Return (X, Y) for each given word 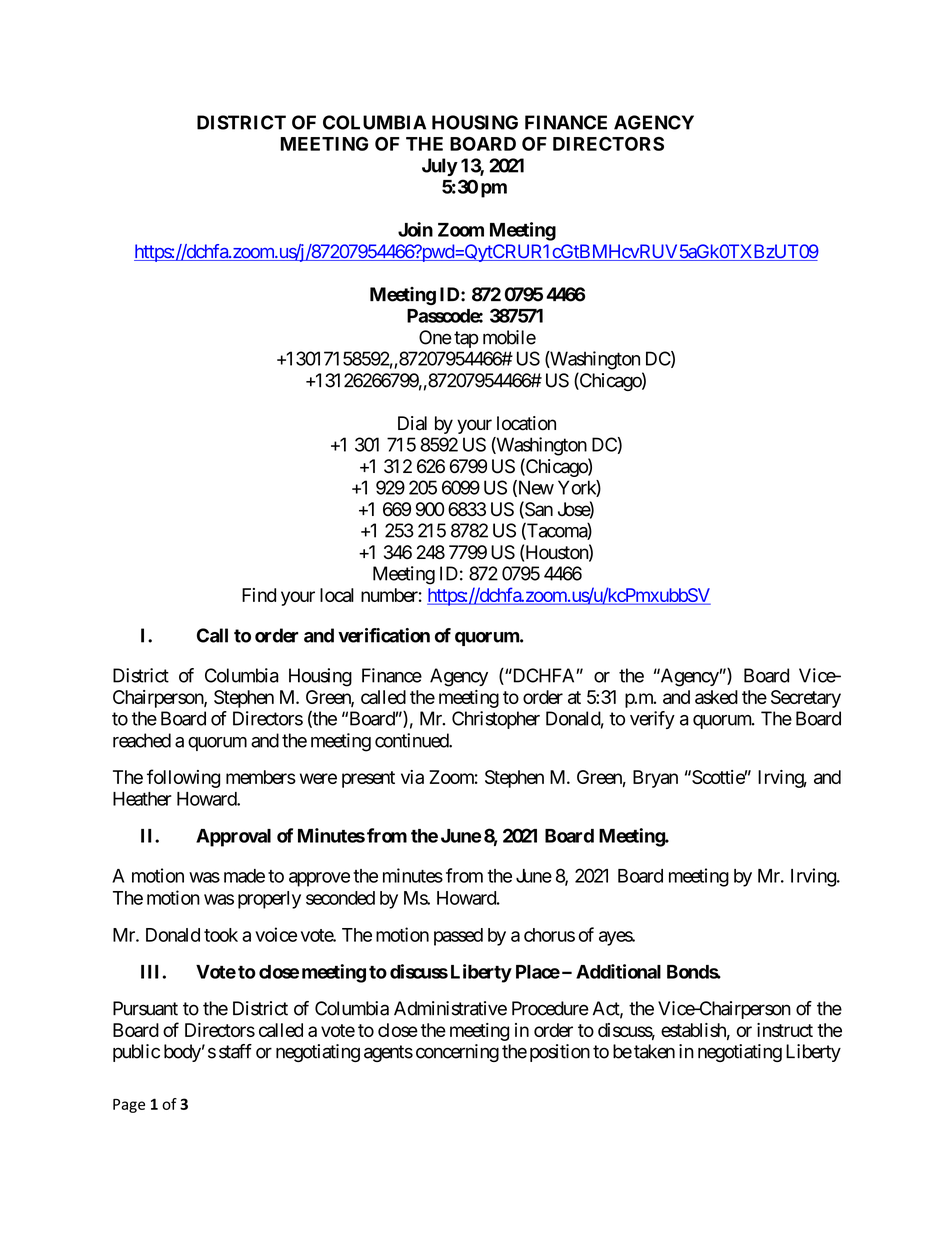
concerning (457, 1053)
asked (716, 697)
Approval (233, 838)
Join (415, 229)
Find (259, 595)
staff (235, 1051)
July (440, 167)
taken (654, 1051)
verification (384, 635)
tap (466, 339)
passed (458, 937)
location (526, 423)
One (435, 337)
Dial (412, 423)
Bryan (655, 779)
